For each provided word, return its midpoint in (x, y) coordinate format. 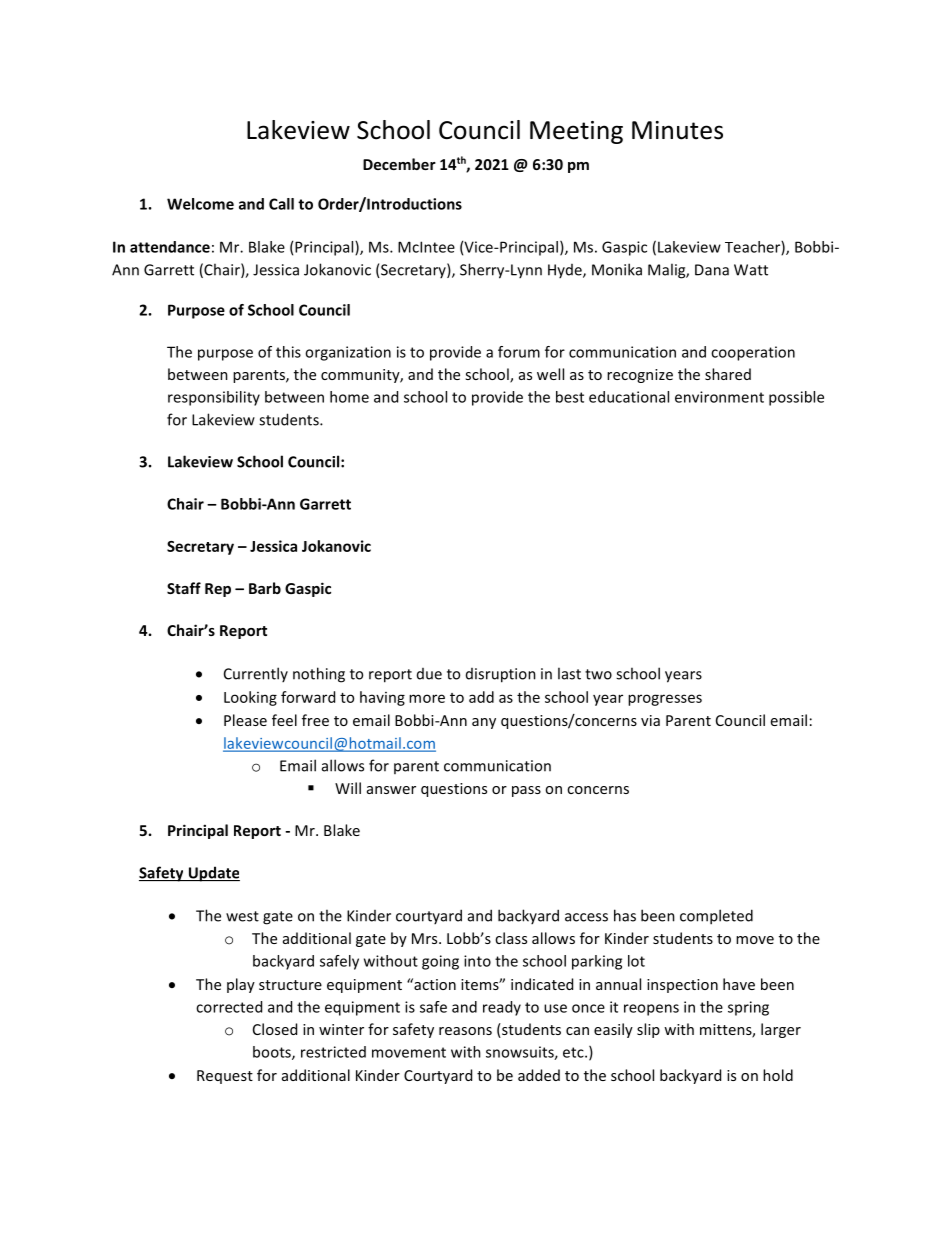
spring (748, 1008)
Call (281, 204)
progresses (665, 700)
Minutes (677, 130)
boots (273, 1053)
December (399, 164)
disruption (501, 675)
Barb (265, 588)
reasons (465, 1031)
